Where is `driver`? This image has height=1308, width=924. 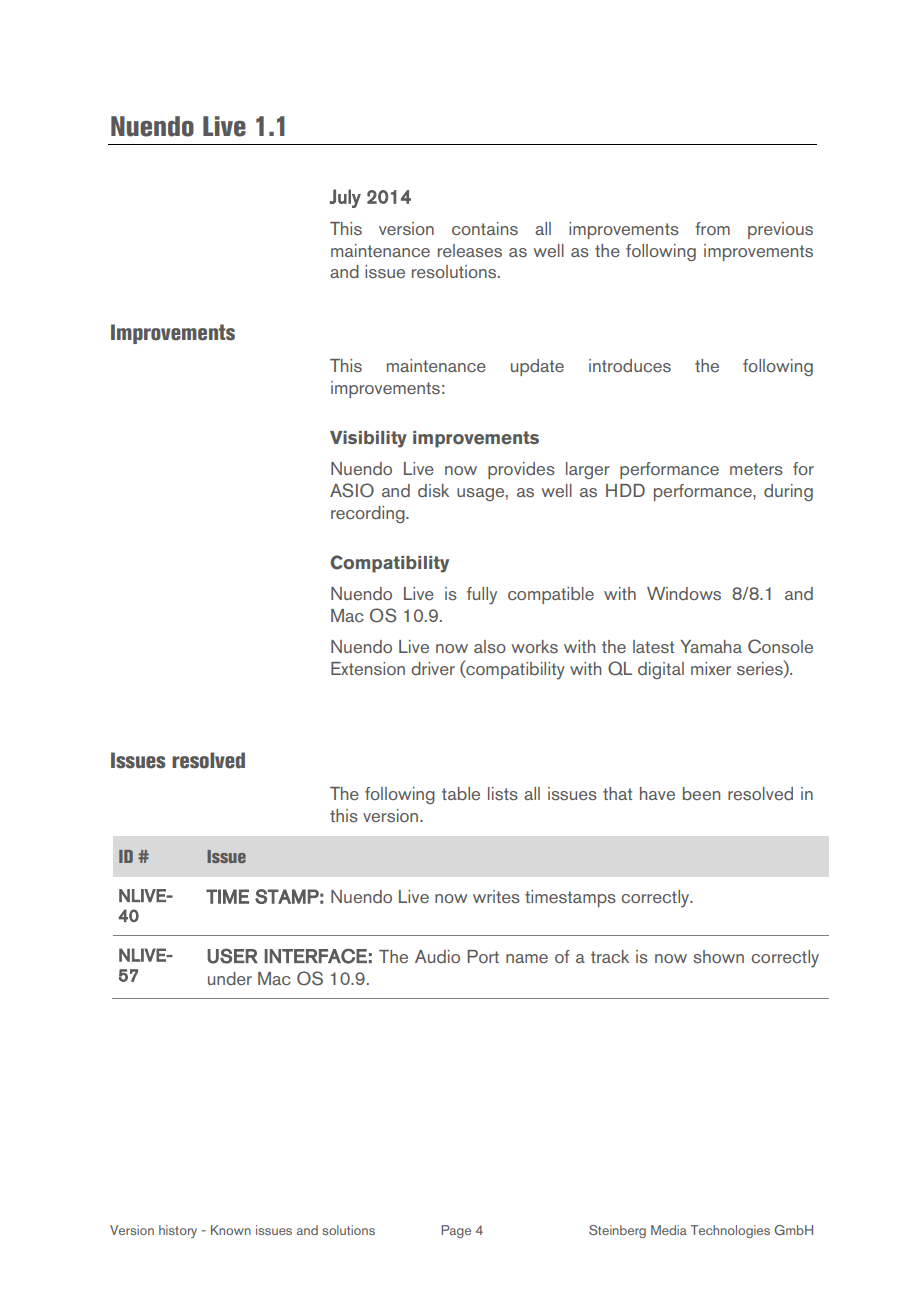 driver is located at coordinates (433, 668).
